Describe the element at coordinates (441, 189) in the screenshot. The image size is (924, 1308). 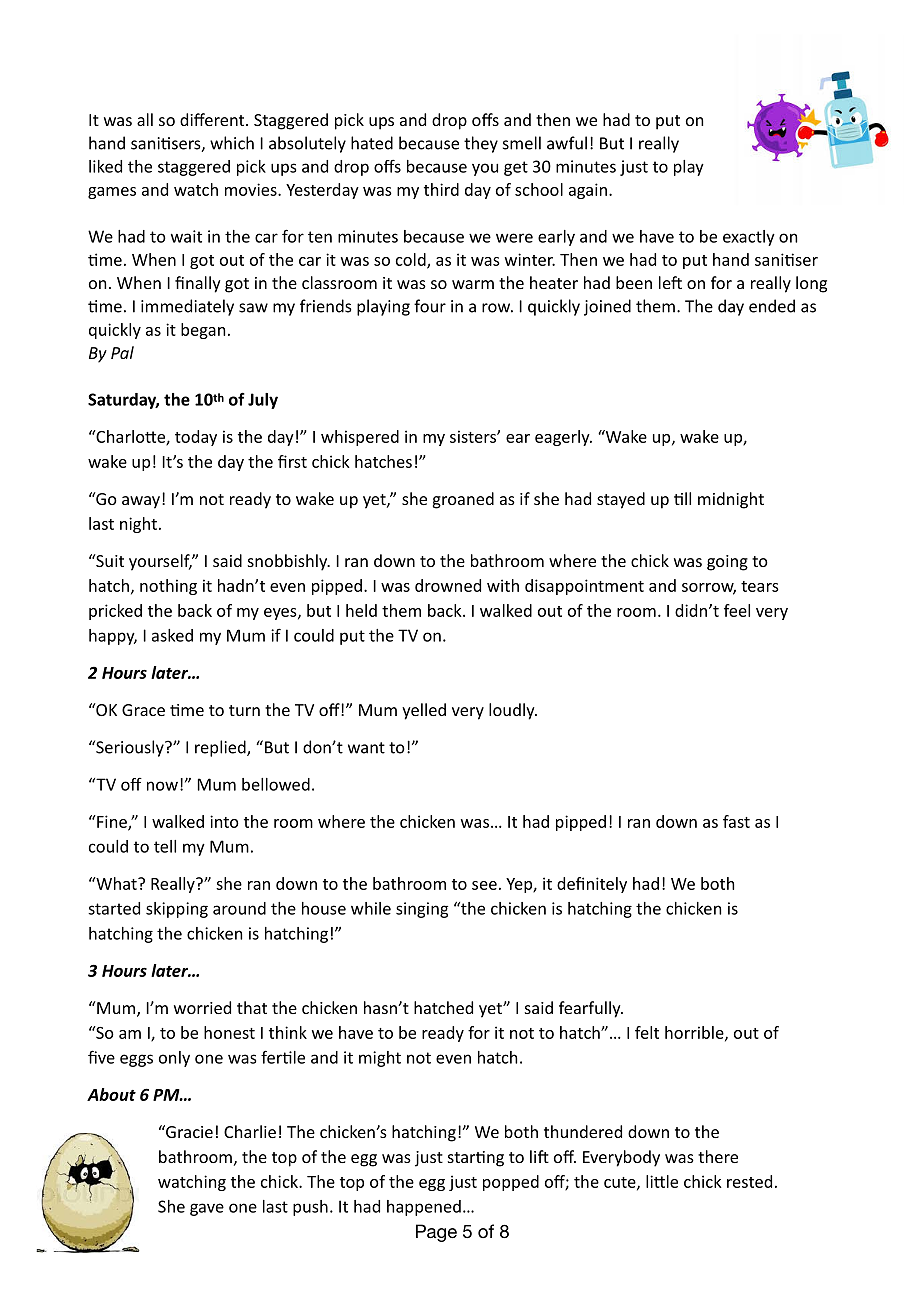
I see `third` at that location.
